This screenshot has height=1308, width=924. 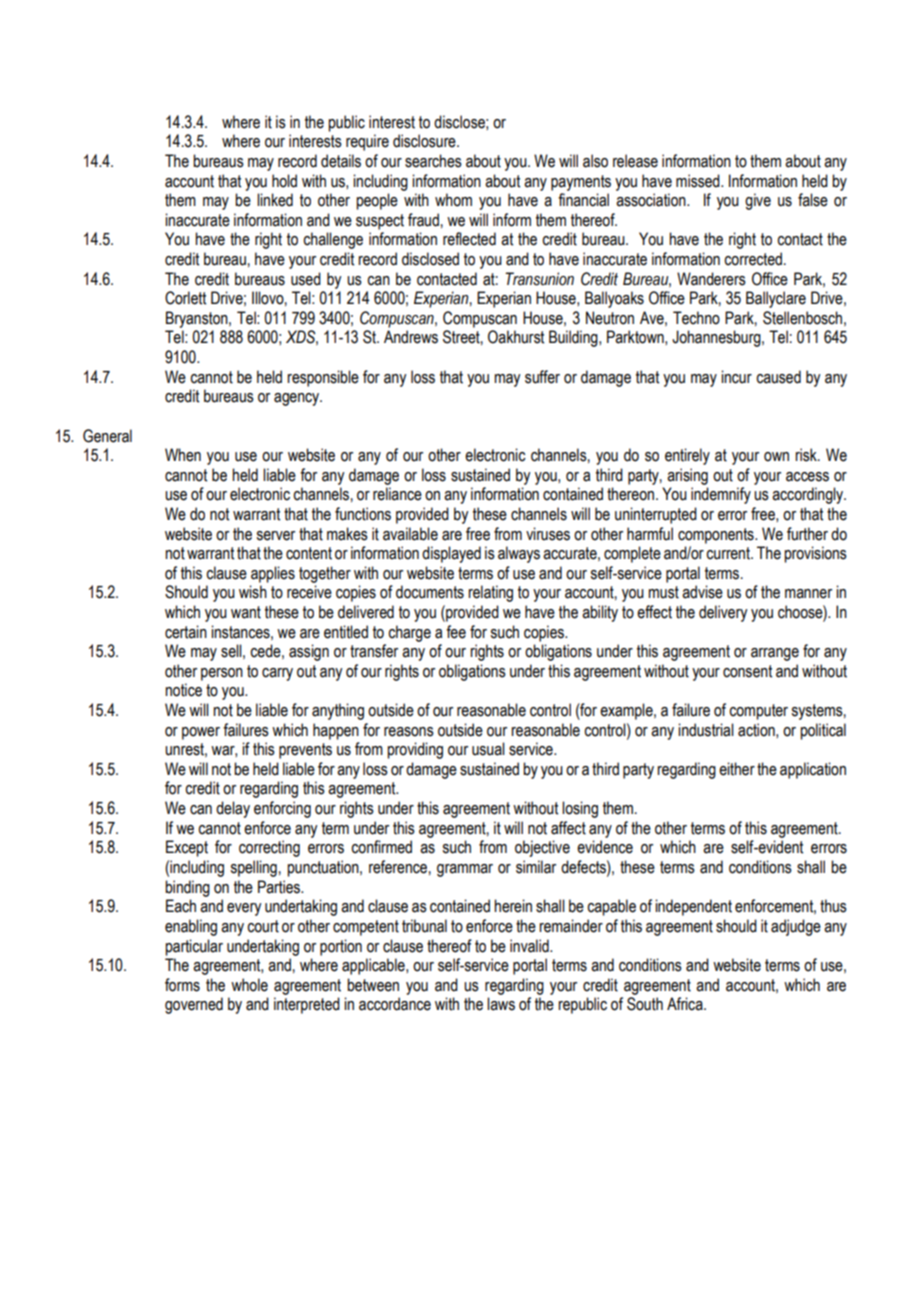 What do you see at coordinates (397, 494) in the screenshot?
I see `reliance` at bounding box center [397, 494].
